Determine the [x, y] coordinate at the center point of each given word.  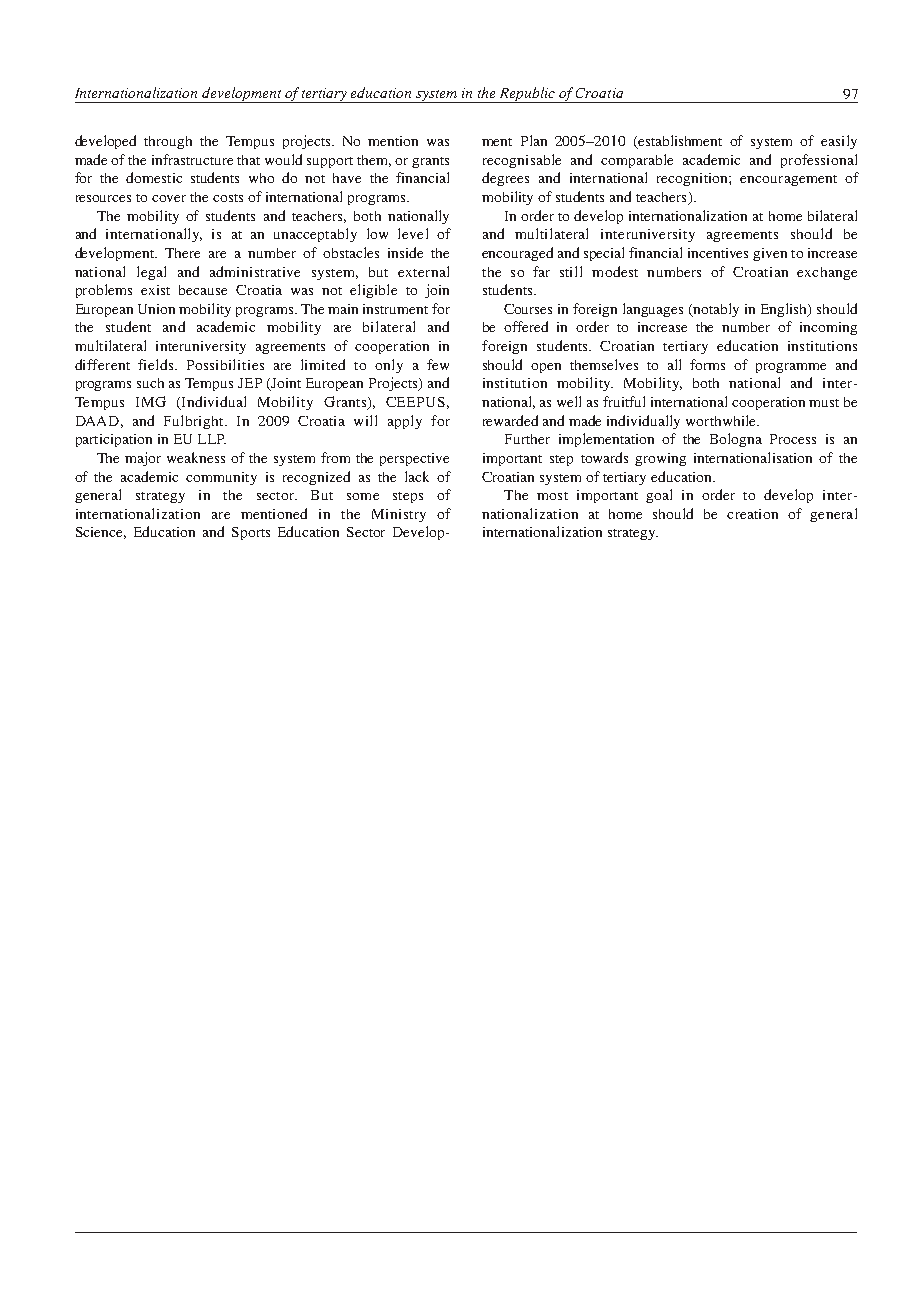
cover [169, 198]
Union [156, 309]
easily [839, 142]
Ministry [399, 515]
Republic [528, 95]
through [168, 142]
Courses [528, 309]
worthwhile [722, 420]
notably [715, 310]
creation [752, 514]
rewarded [510, 420]
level [413, 233]
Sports [251, 533]
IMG [151, 401]
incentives [718, 253]
